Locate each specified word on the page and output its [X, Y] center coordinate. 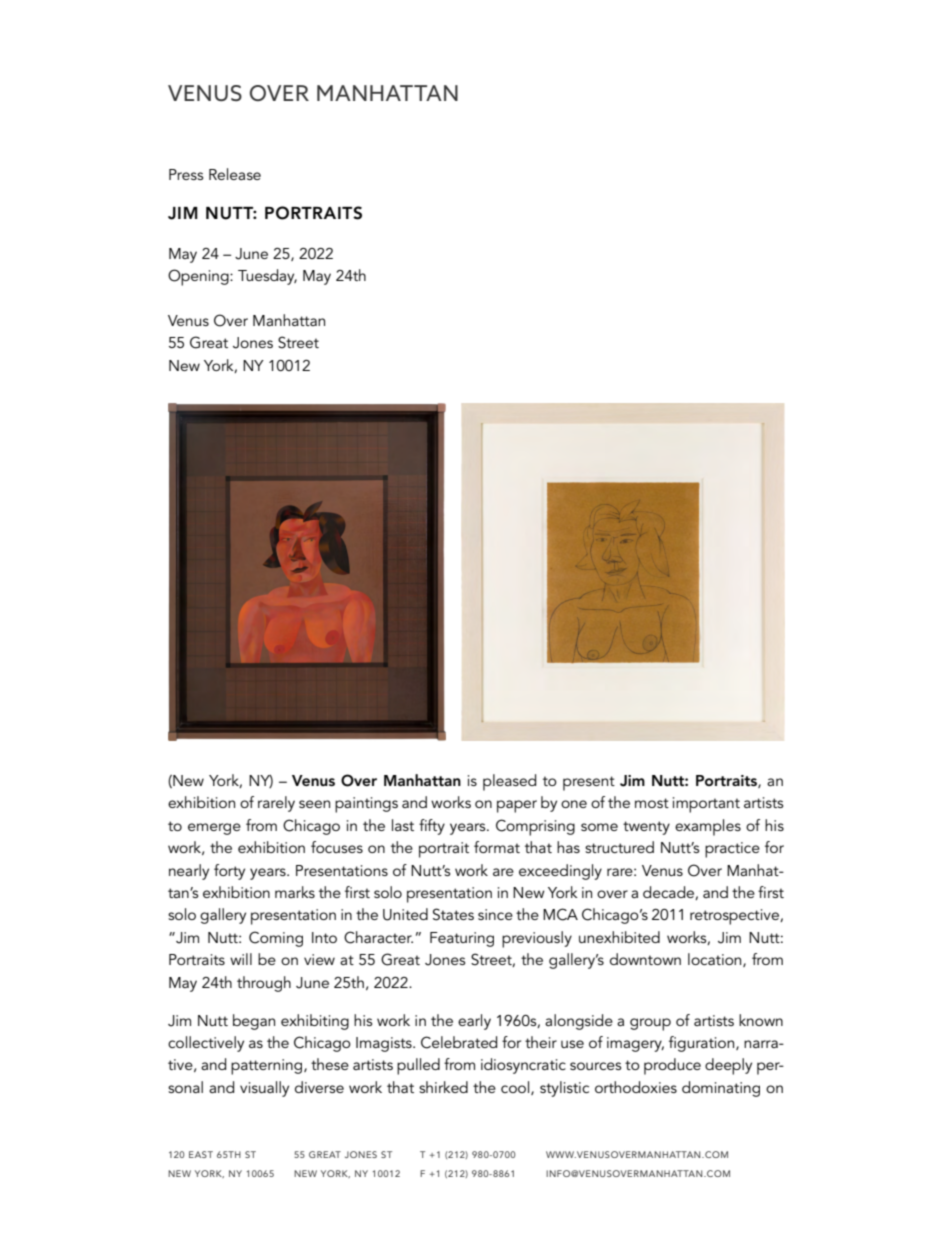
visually [264, 1089]
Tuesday [267, 277]
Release [235, 174]
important [706, 805]
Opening [199, 277]
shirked [443, 1087]
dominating [721, 1089]
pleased [509, 782]
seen [314, 804]
